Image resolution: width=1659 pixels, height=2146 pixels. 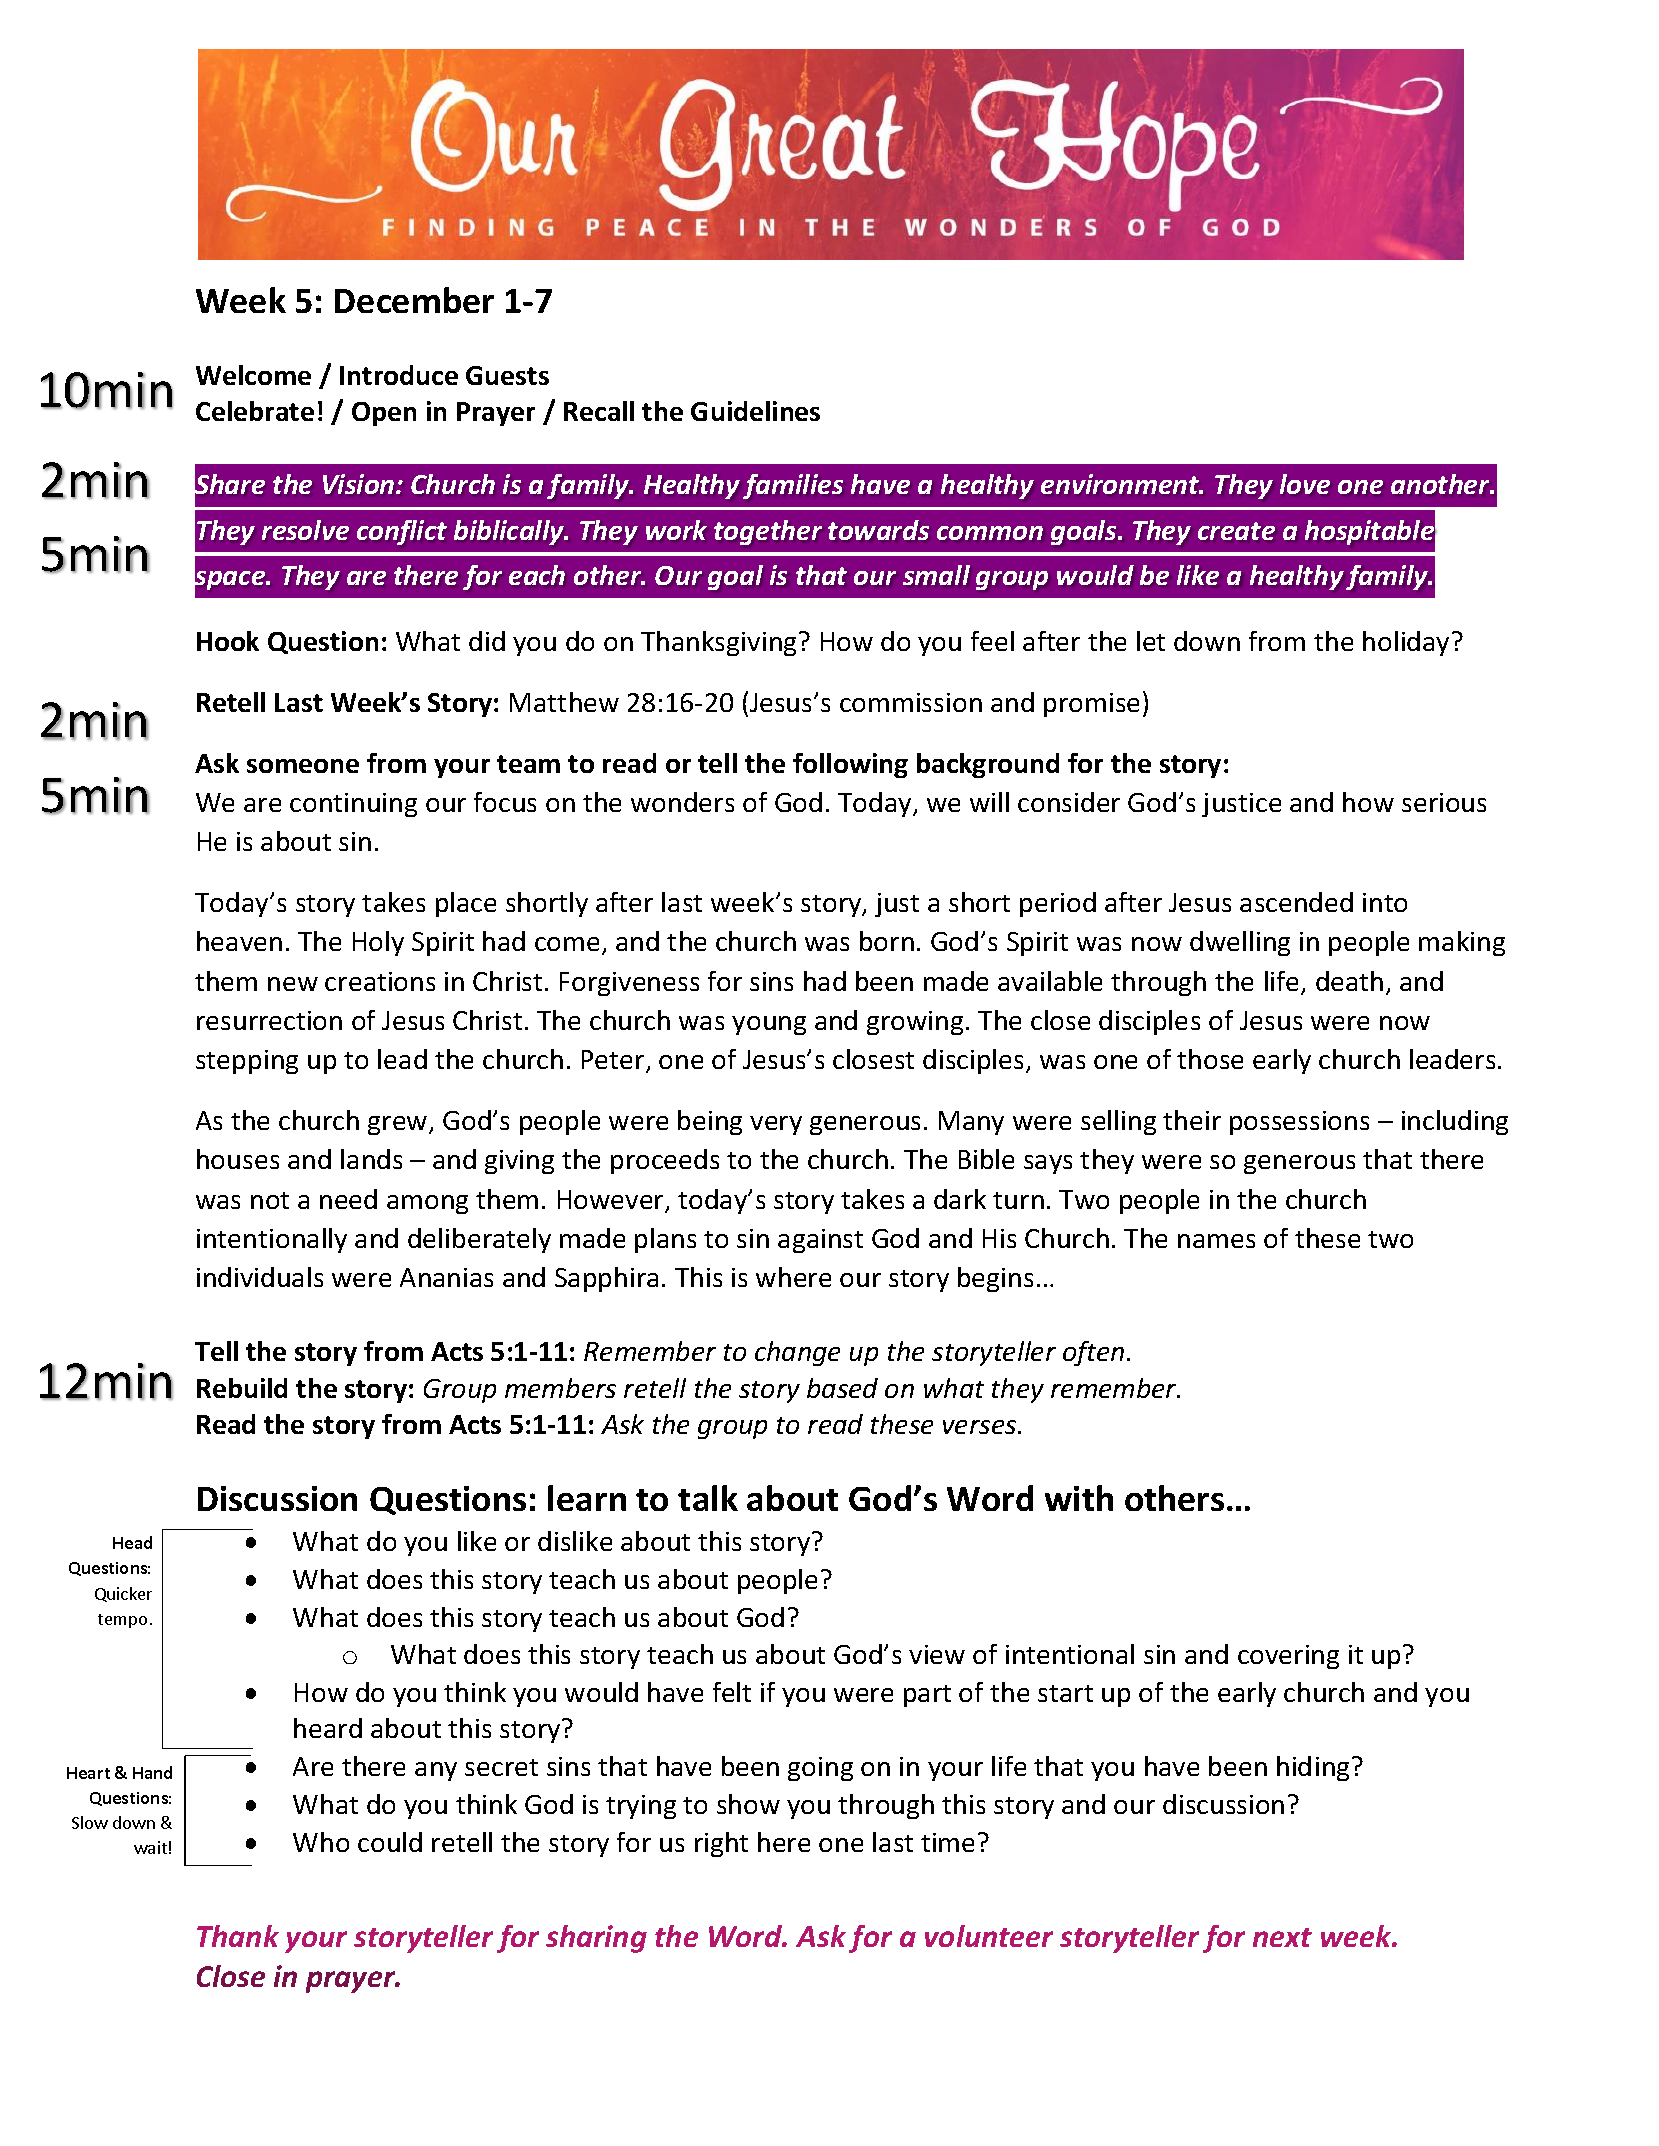 What do you see at coordinates (1305, 484) in the screenshot?
I see `love` at bounding box center [1305, 484].
